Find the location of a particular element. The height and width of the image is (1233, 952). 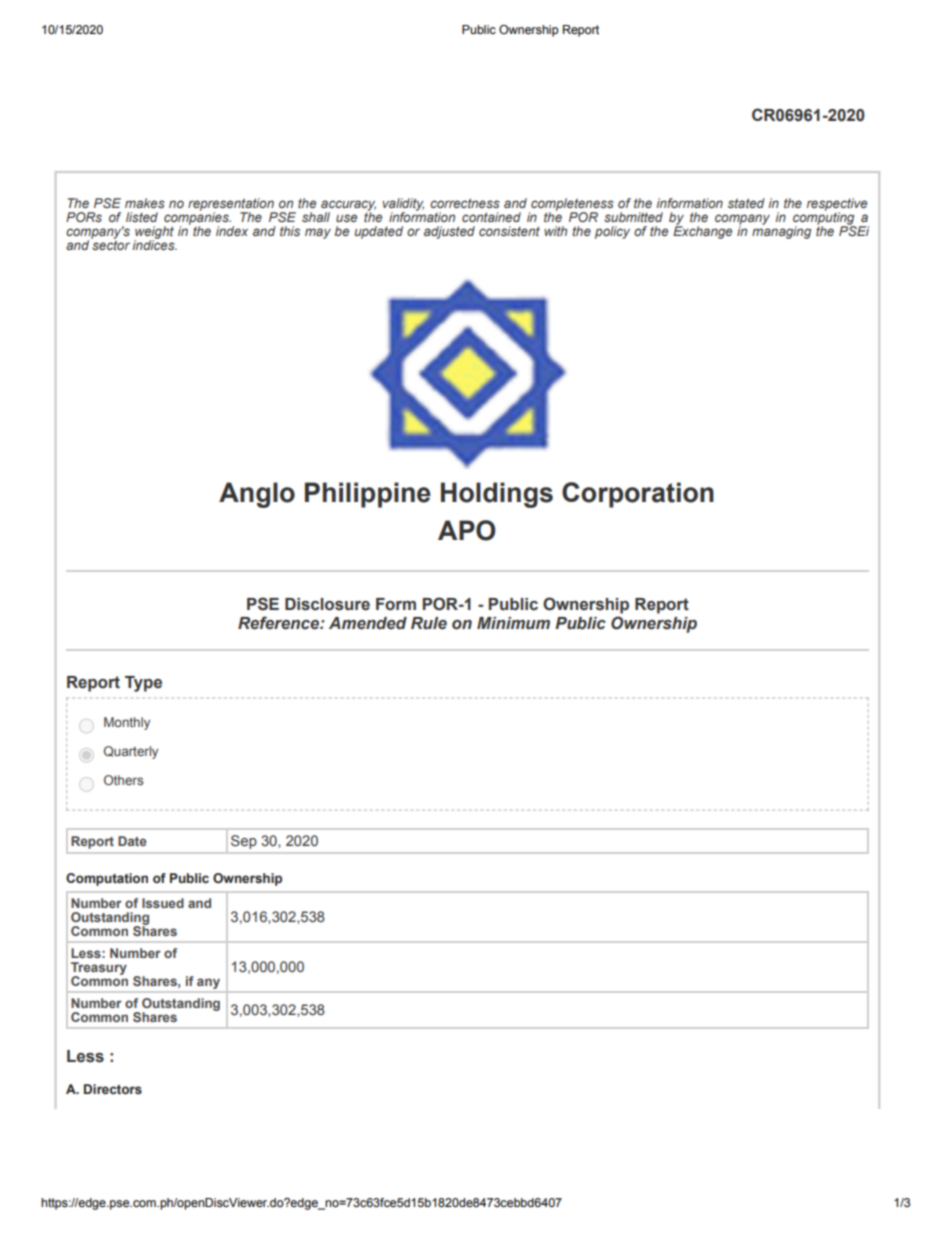

Issued is located at coordinates (163, 903).
